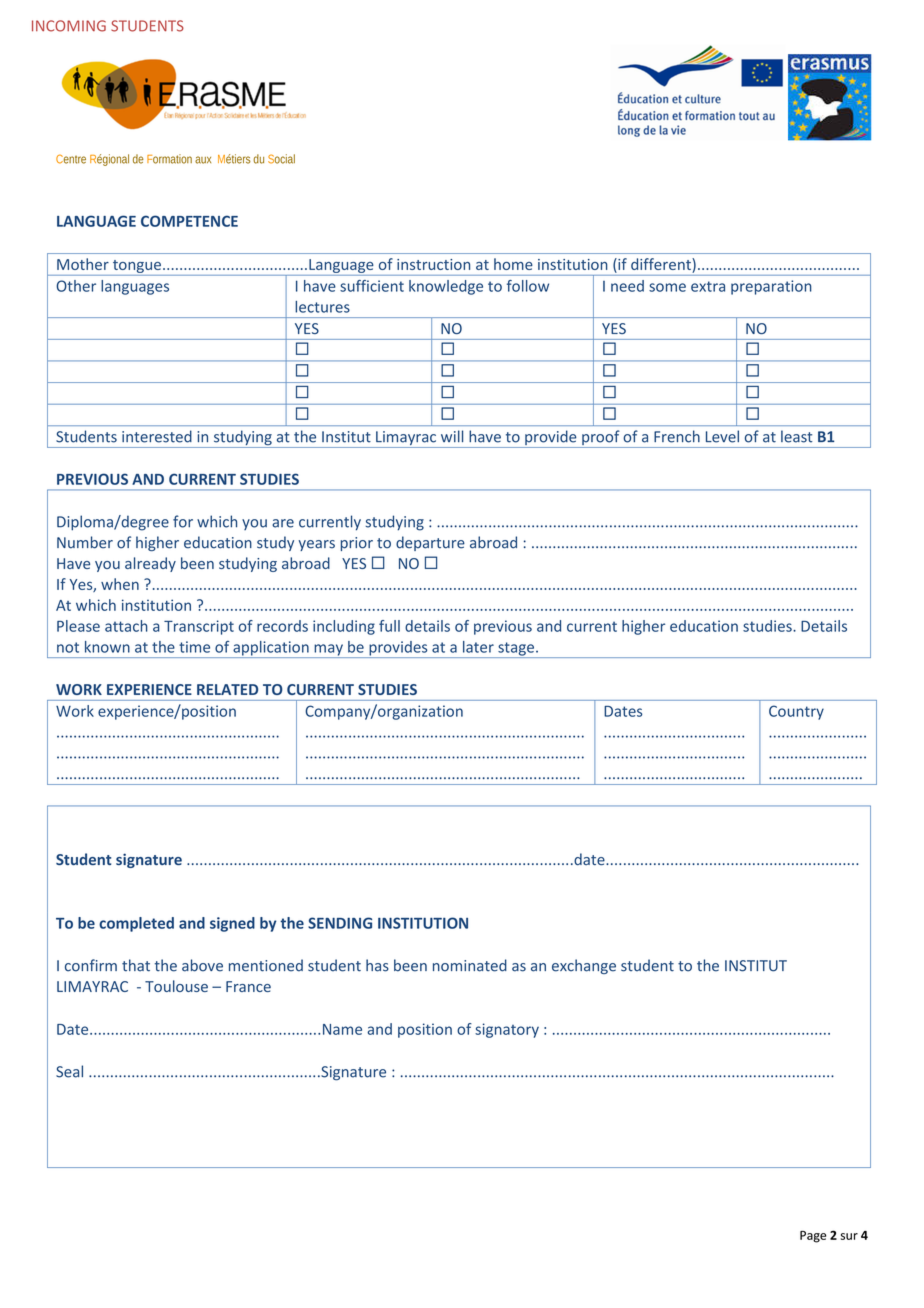  I want to click on Social, so click(281, 159).
